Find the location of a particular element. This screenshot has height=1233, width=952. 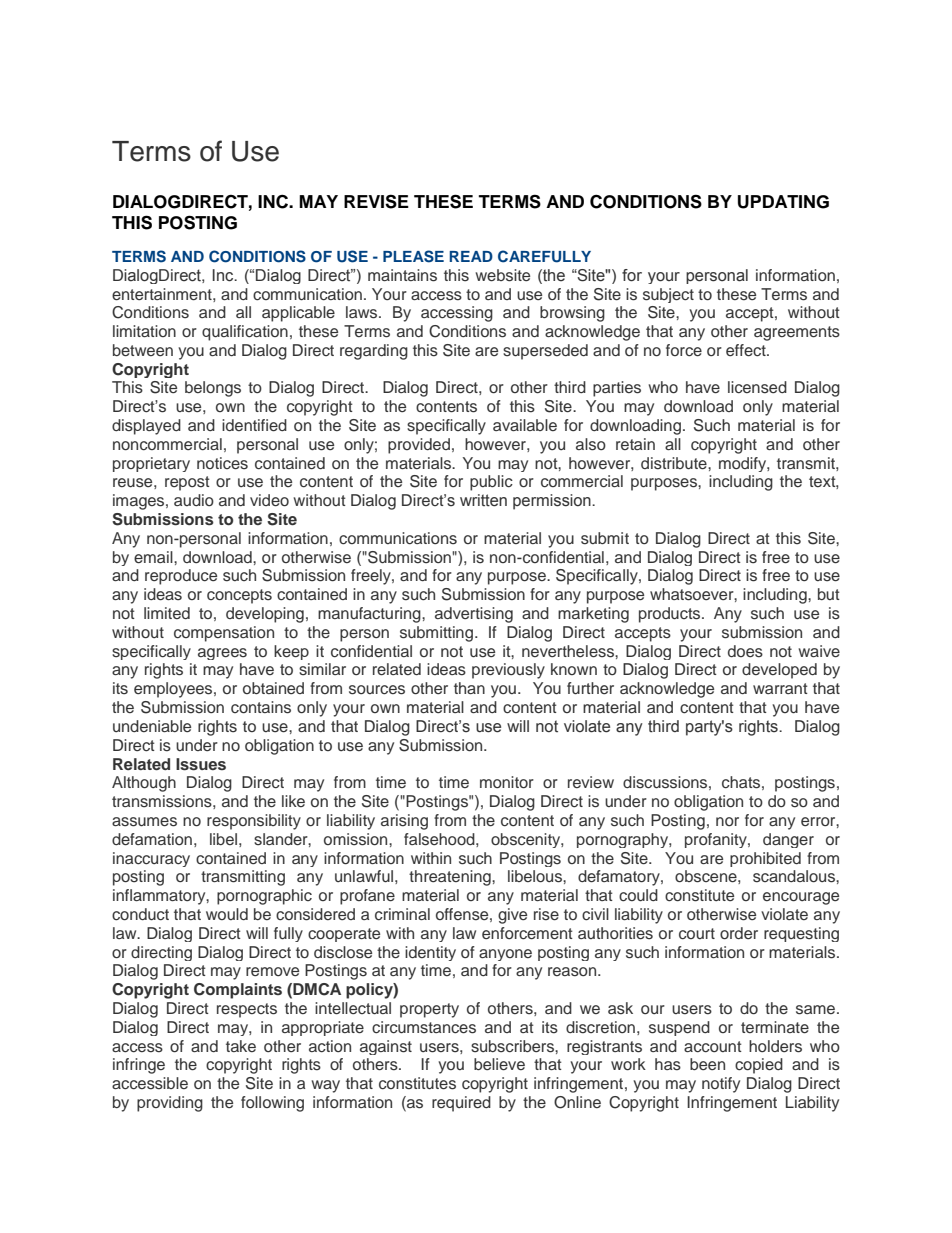

applicable is located at coordinates (298, 314).
